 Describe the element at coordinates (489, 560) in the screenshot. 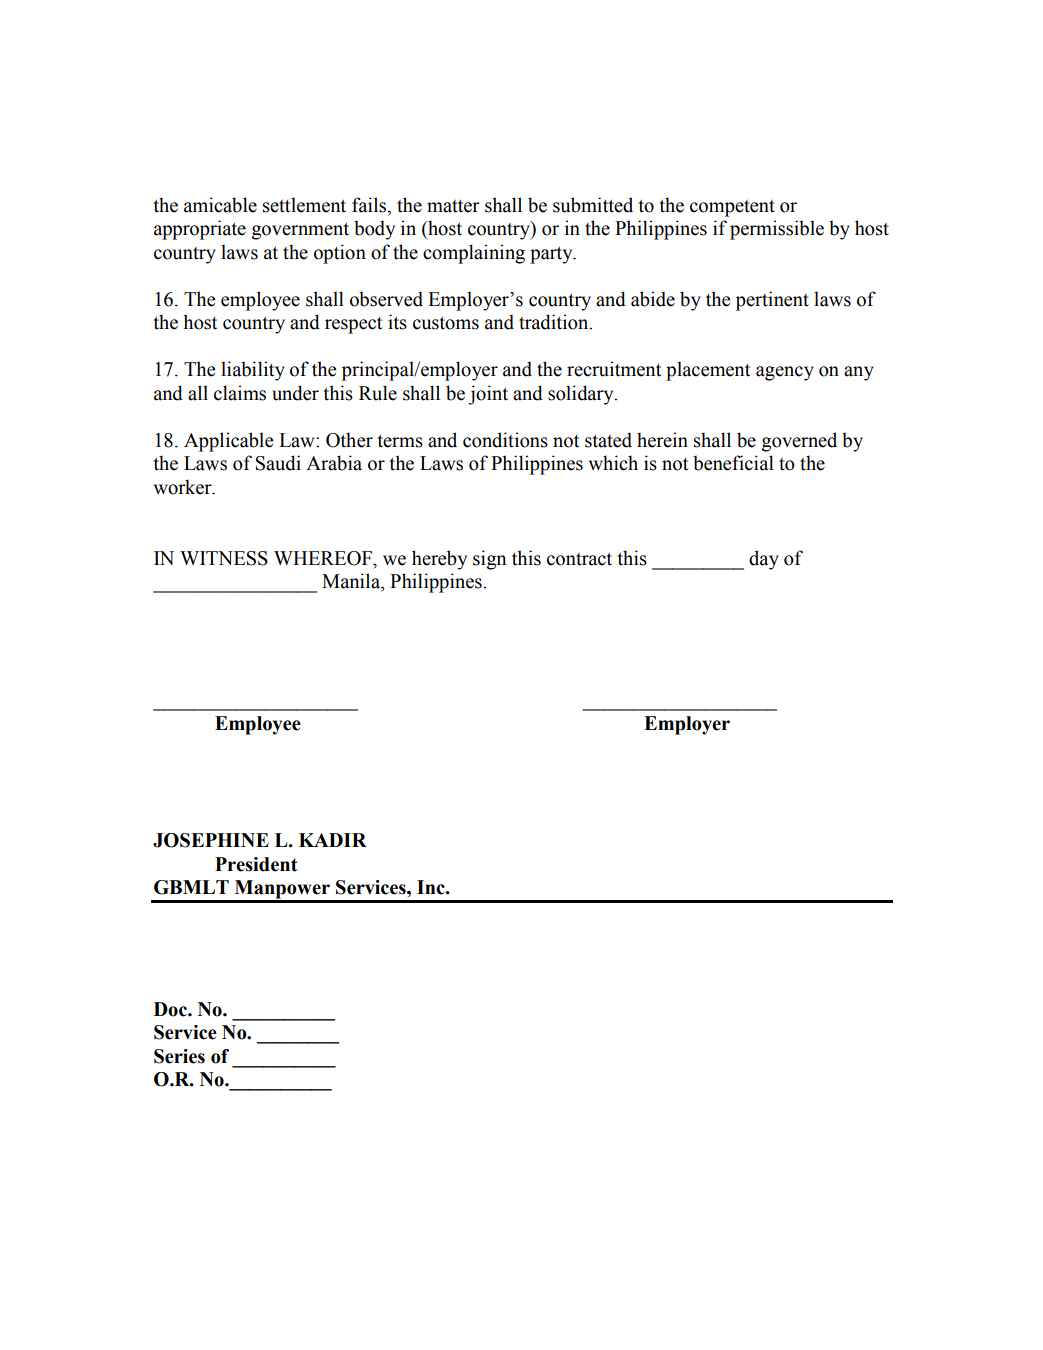

I see `sign` at that location.
